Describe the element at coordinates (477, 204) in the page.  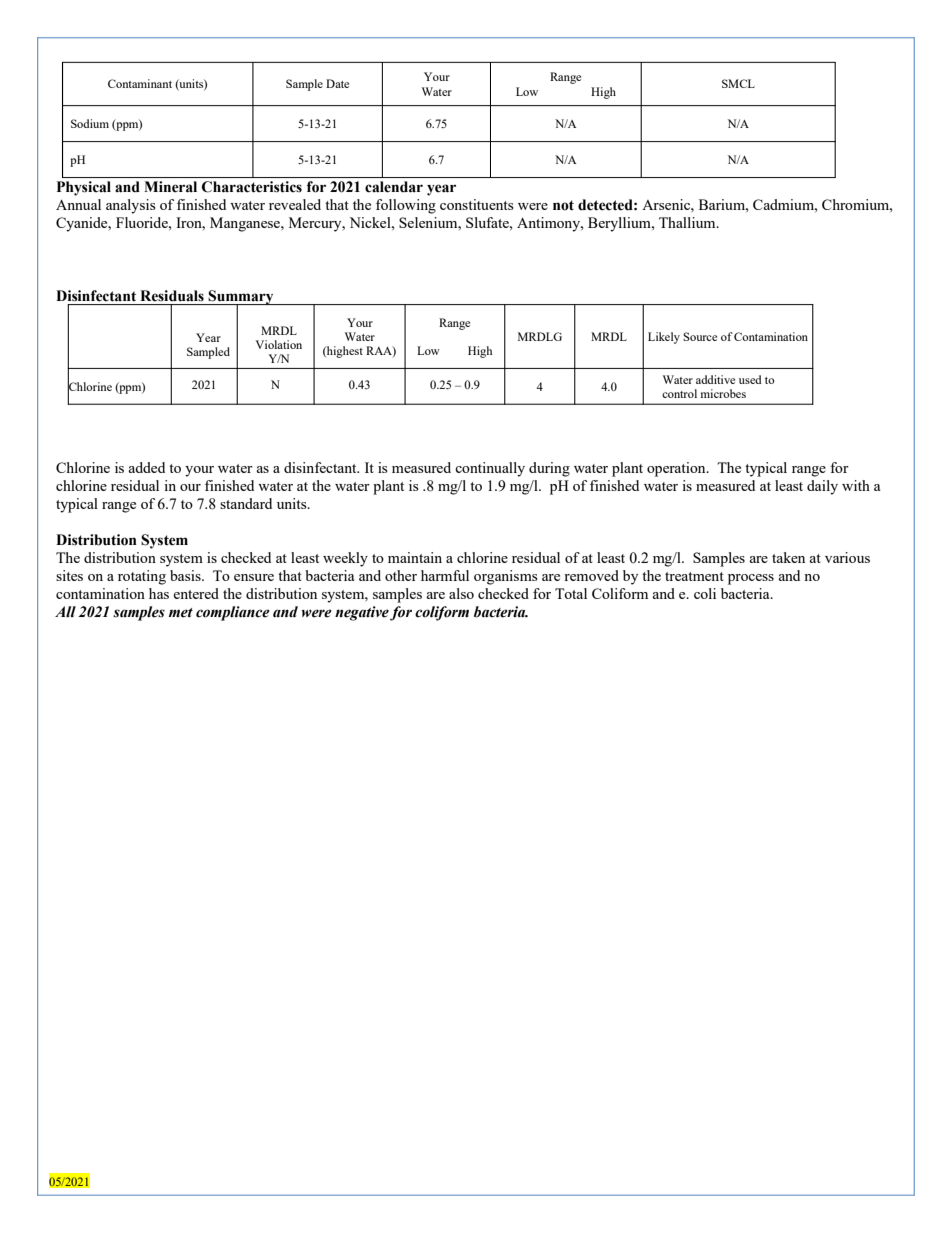
I see `constituents` at that location.
